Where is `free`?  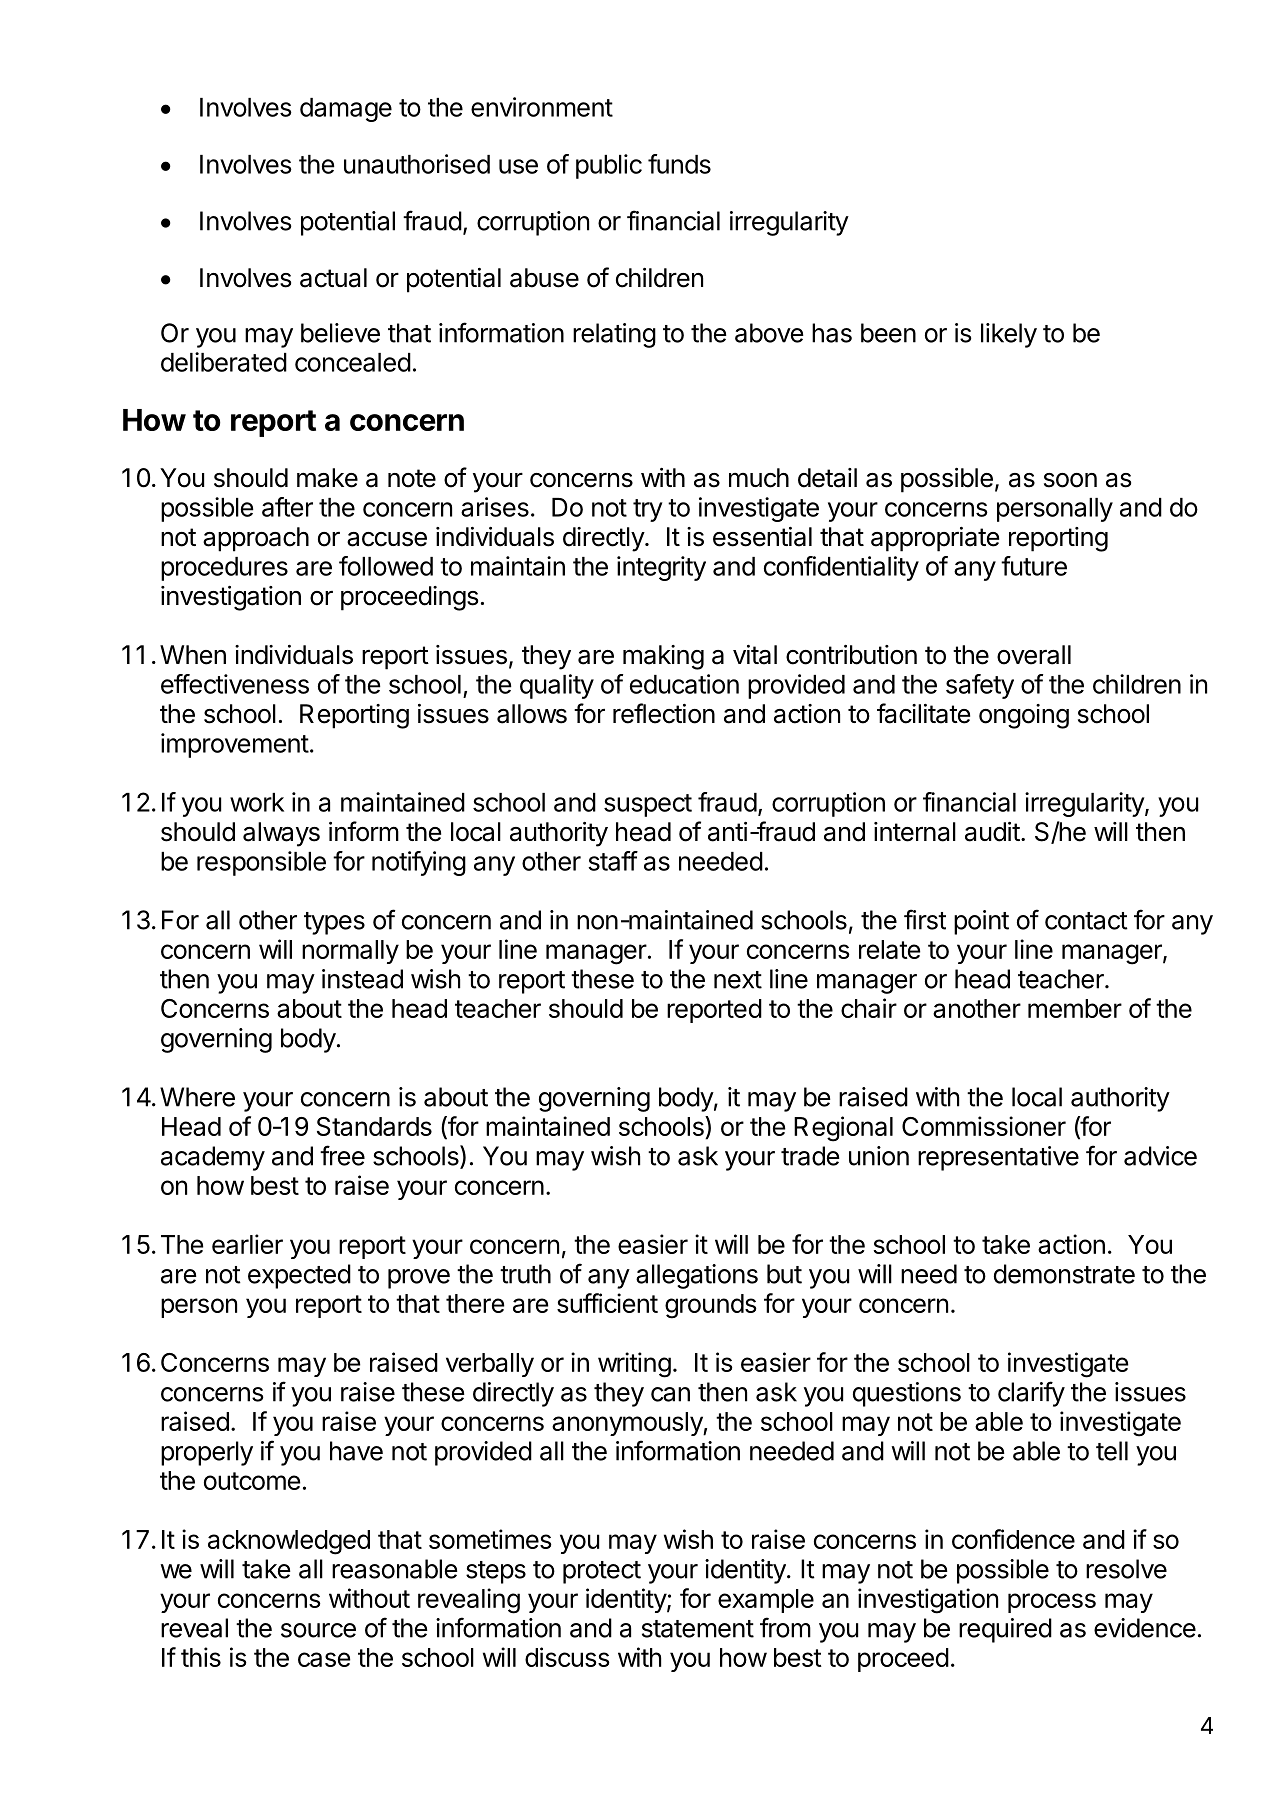
free is located at coordinates (342, 1155).
